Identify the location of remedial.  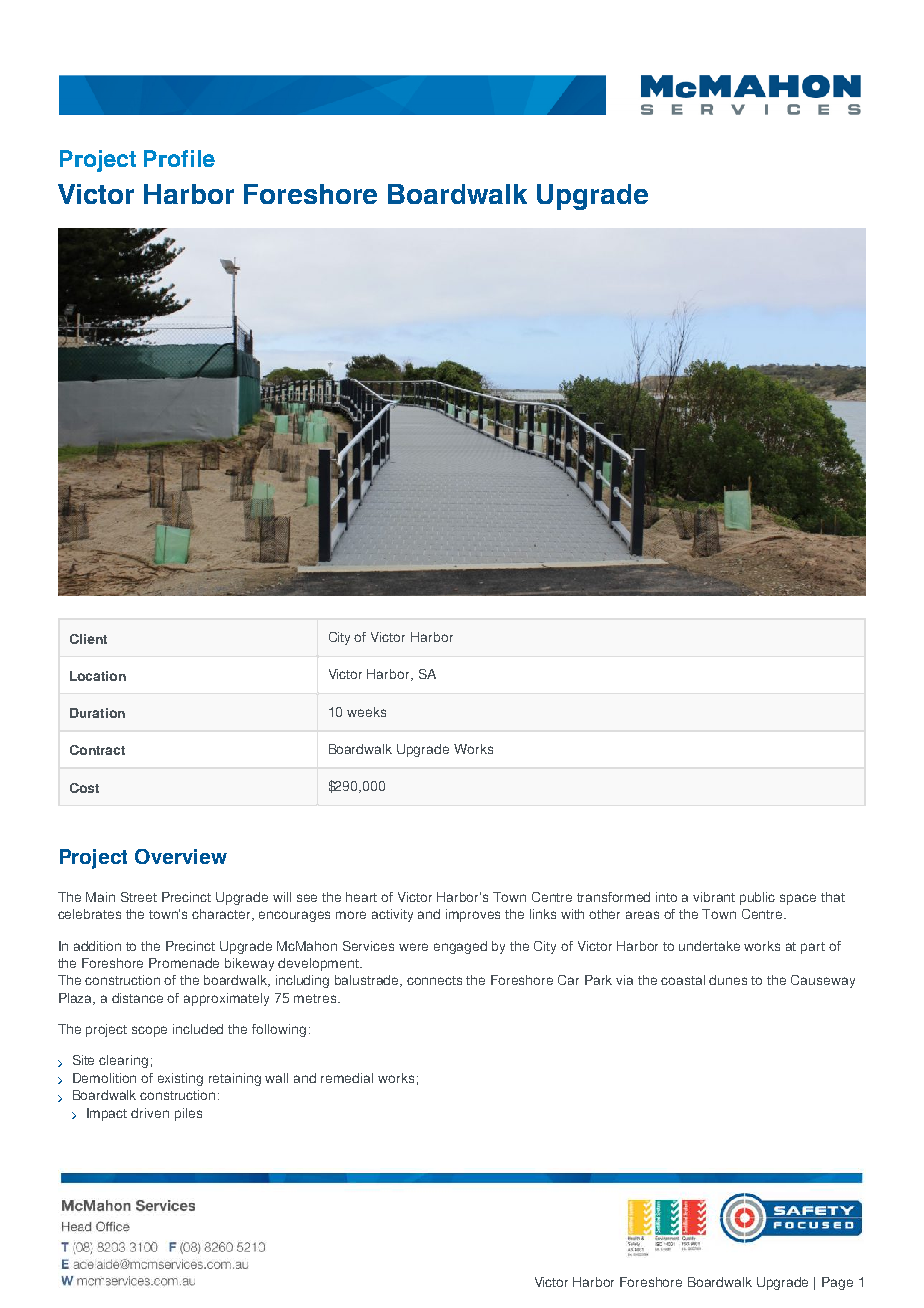
(347, 1078).
